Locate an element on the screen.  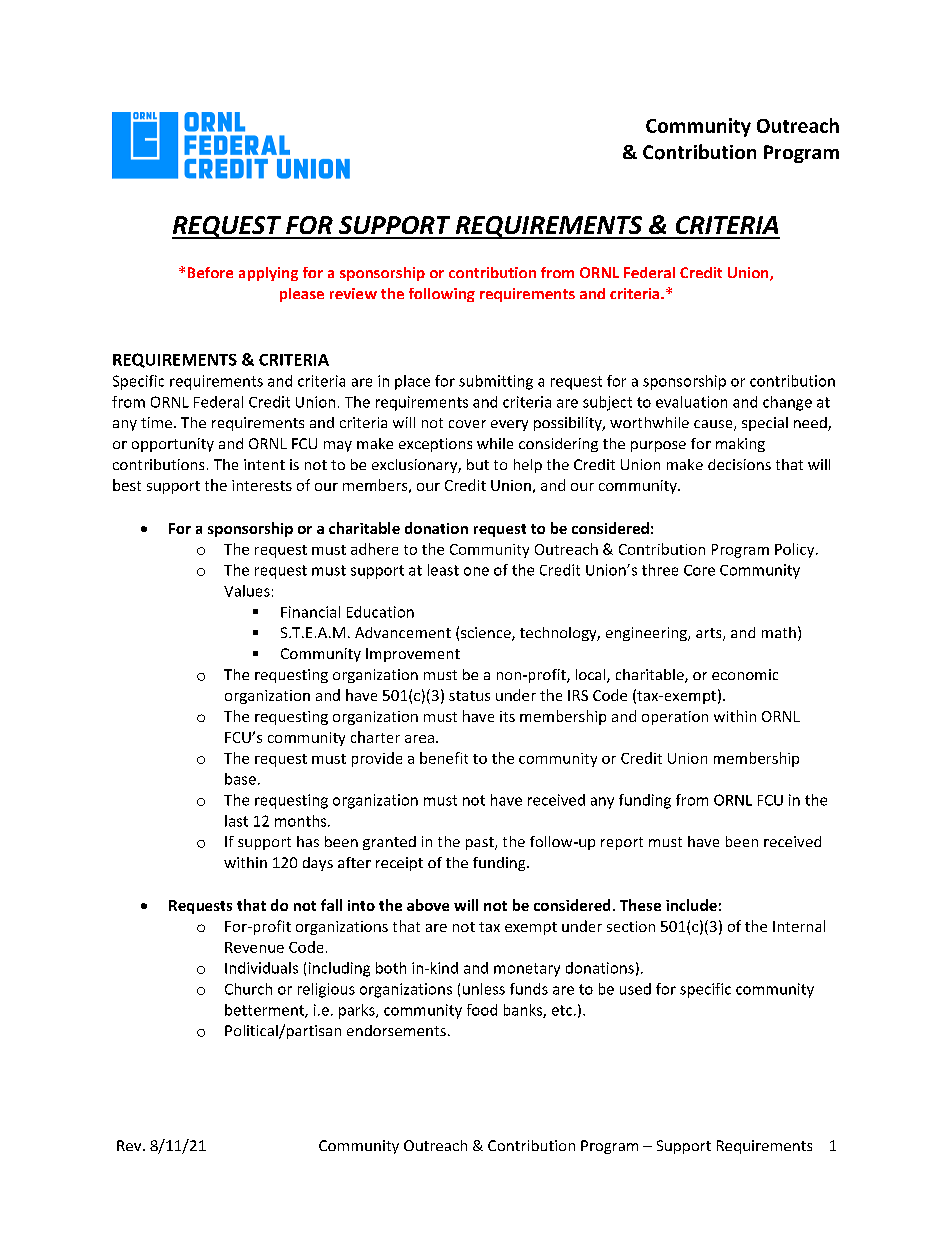
Church is located at coordinates (248, 989).
